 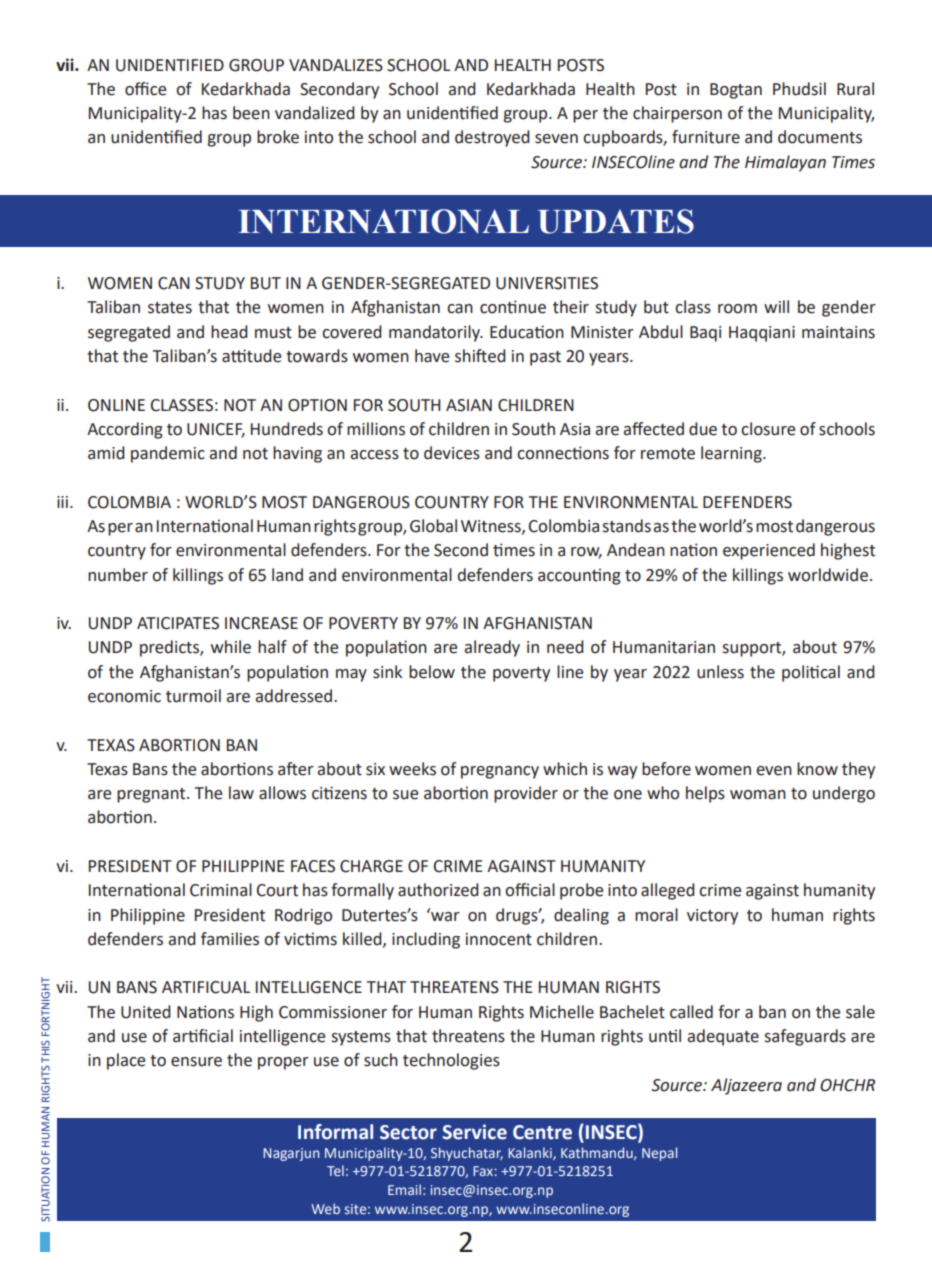 What do you see at coordinates (732, 454) in the page?
I see `learning` at bounding box center [732, 454].
